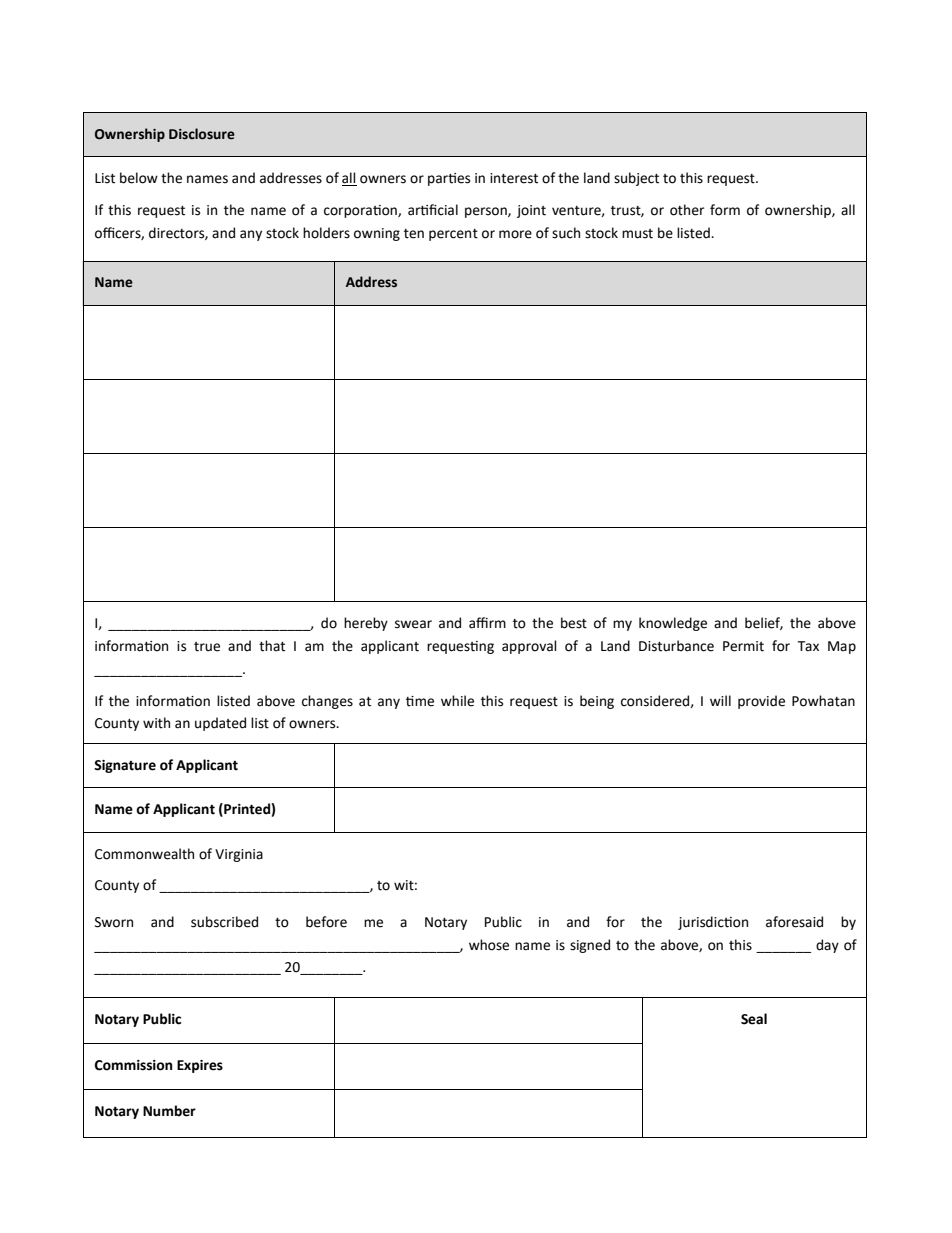 The image size is (952, 1233). Describe the element at coordinates (200, 1066) in the screenshot. I see `Expires` at that location.
